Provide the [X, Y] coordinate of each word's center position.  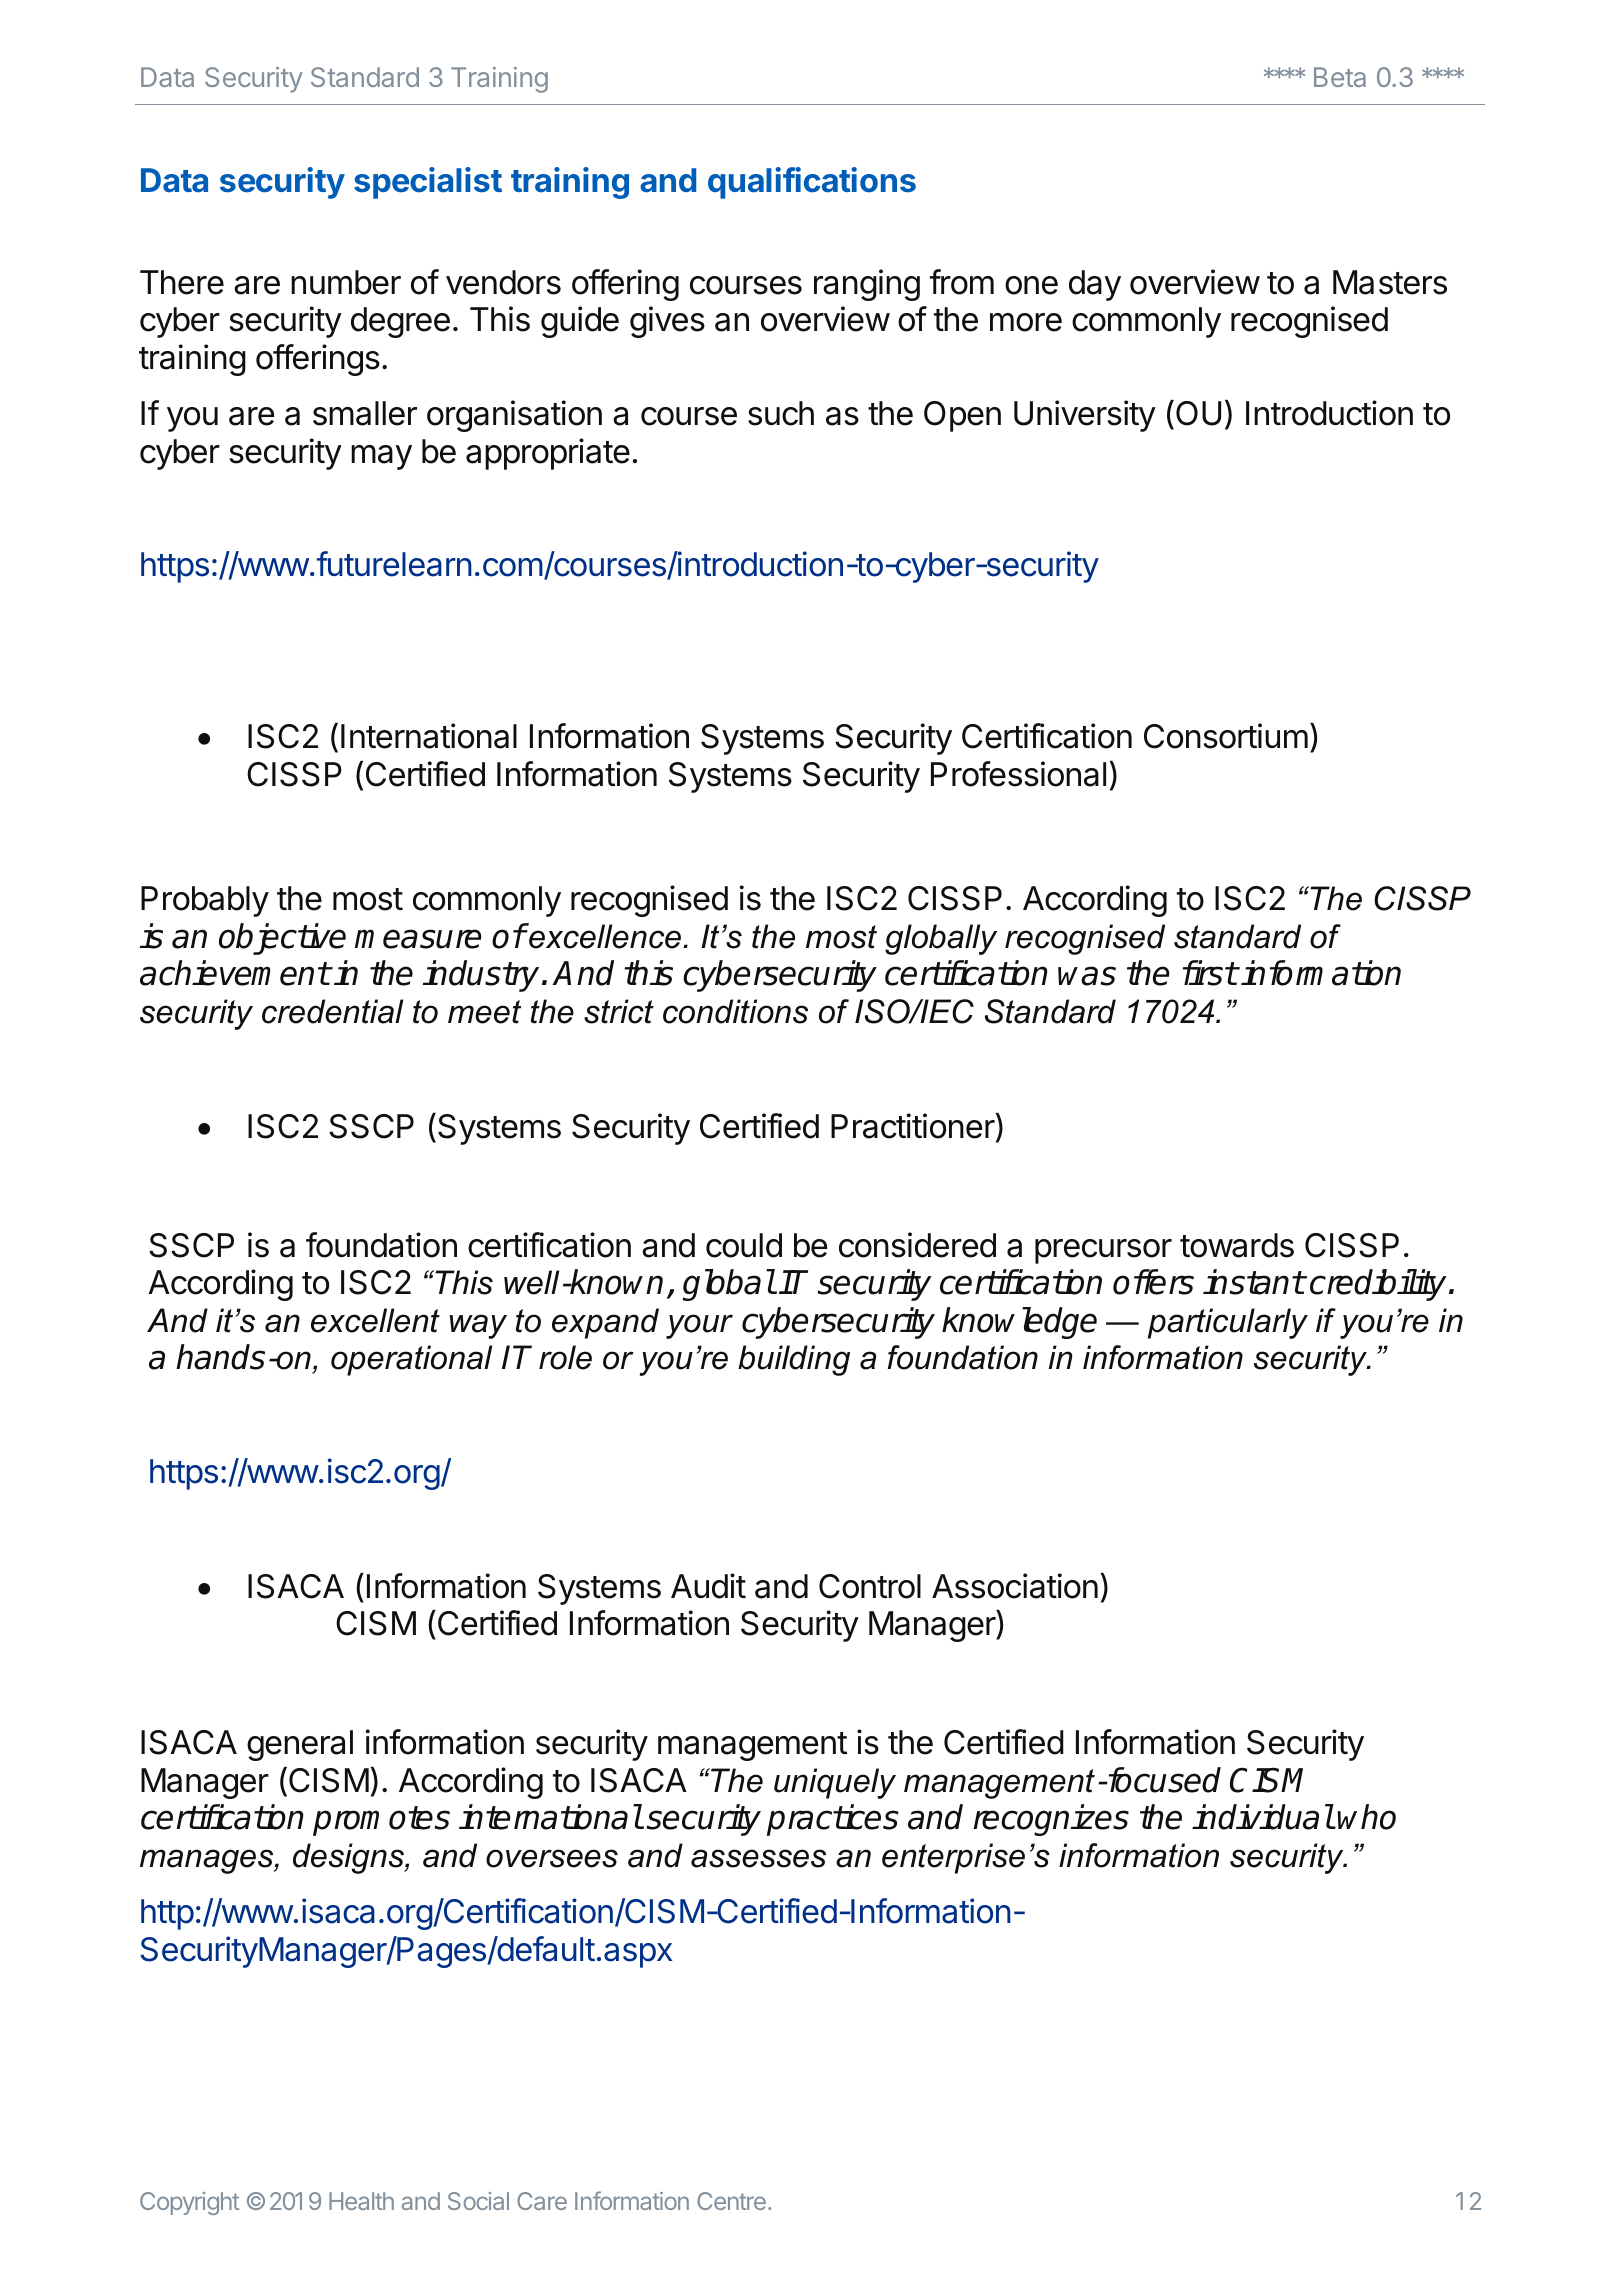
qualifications [812, 183]
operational [411, 1360]
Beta [1340, 77]
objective [282, 939]
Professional [1018, 774]
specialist [428, 183]
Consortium [1226, 736]
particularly [1228, 1323]
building [794, 1360]
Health [361, 2201]
